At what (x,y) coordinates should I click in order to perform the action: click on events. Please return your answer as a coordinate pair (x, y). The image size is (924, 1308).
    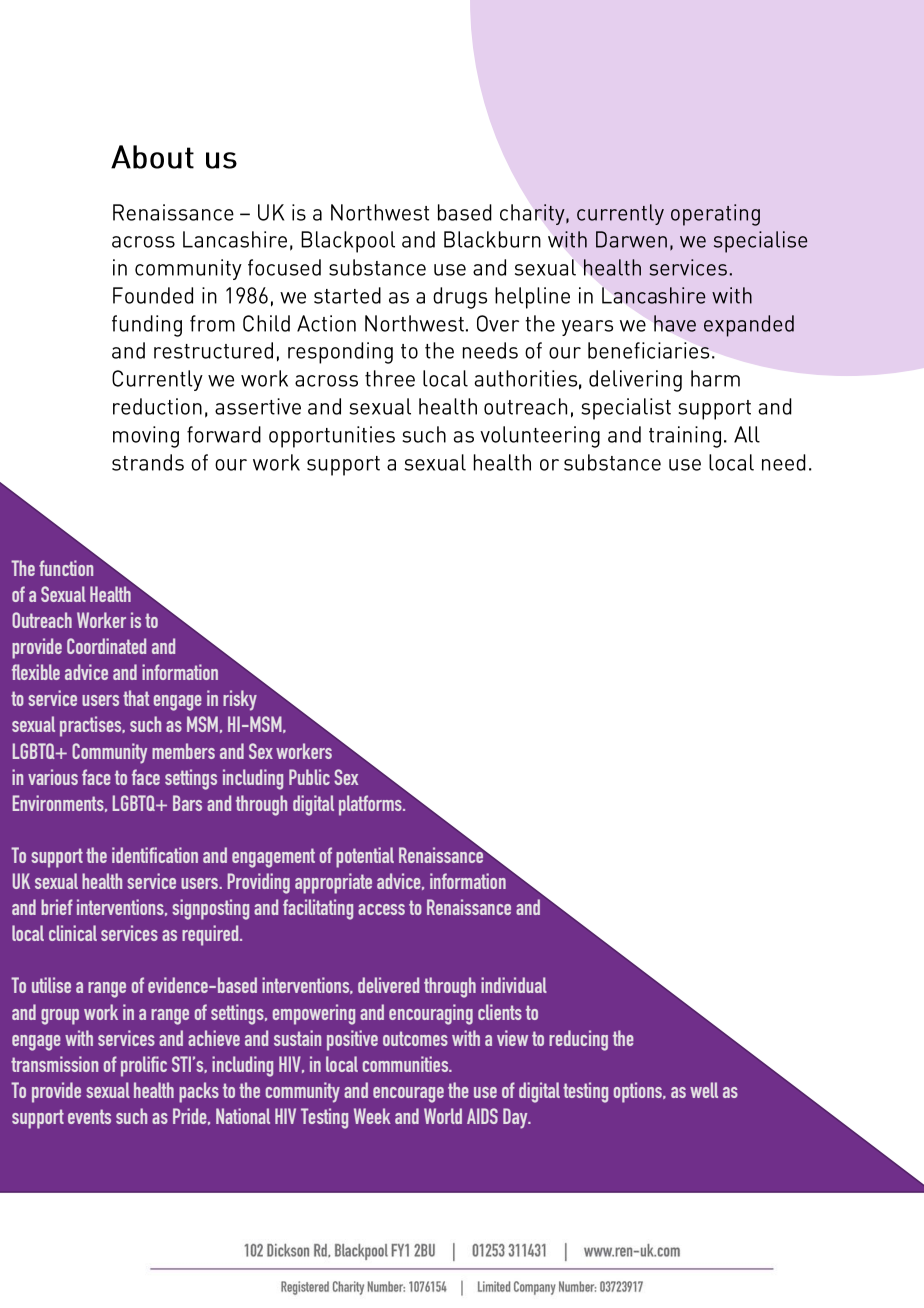
    Looking at the image, I should click on (89, 1116).
